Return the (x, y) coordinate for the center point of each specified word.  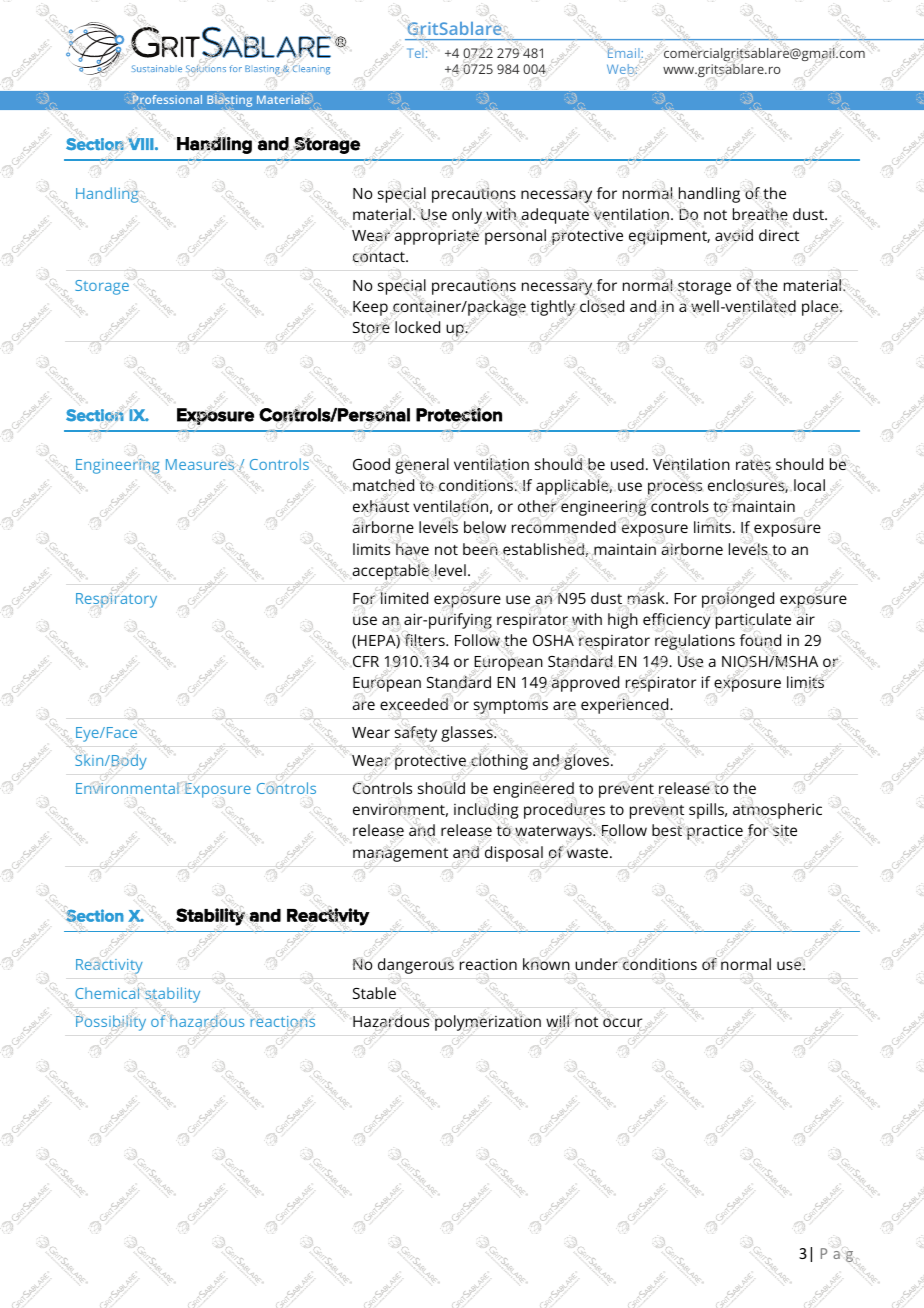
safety (416, 733)
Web (621, 70)
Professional (167, 98)
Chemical (108, 993)
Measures (200, 464)
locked (417, 327)
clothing (498, 762)
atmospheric (777, 812)
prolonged (738, 599)
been (480, 549)
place (821, 308)
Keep (370, 308)
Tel (415, 53)
